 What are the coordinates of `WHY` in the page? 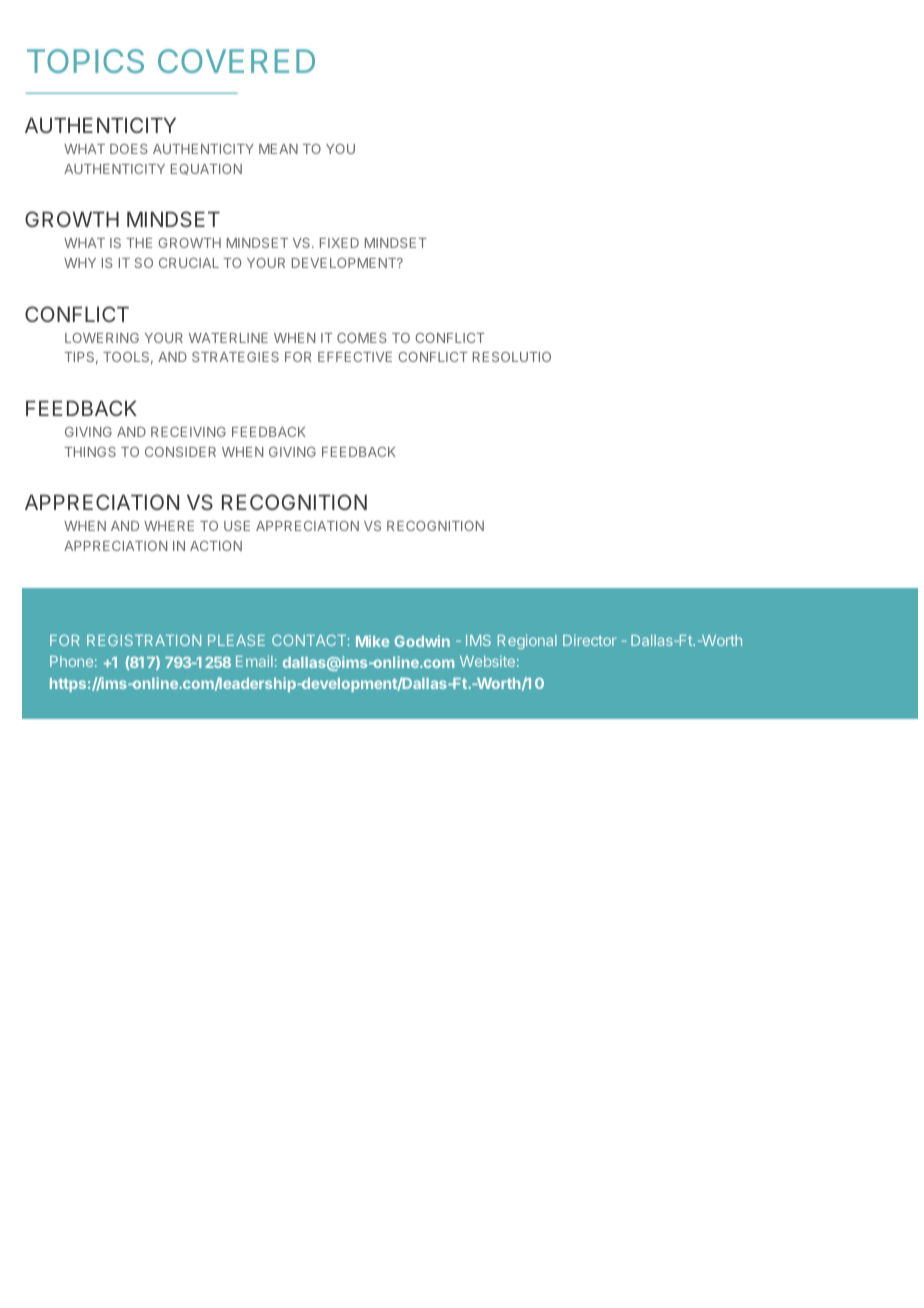 It's located at (80, 263).
